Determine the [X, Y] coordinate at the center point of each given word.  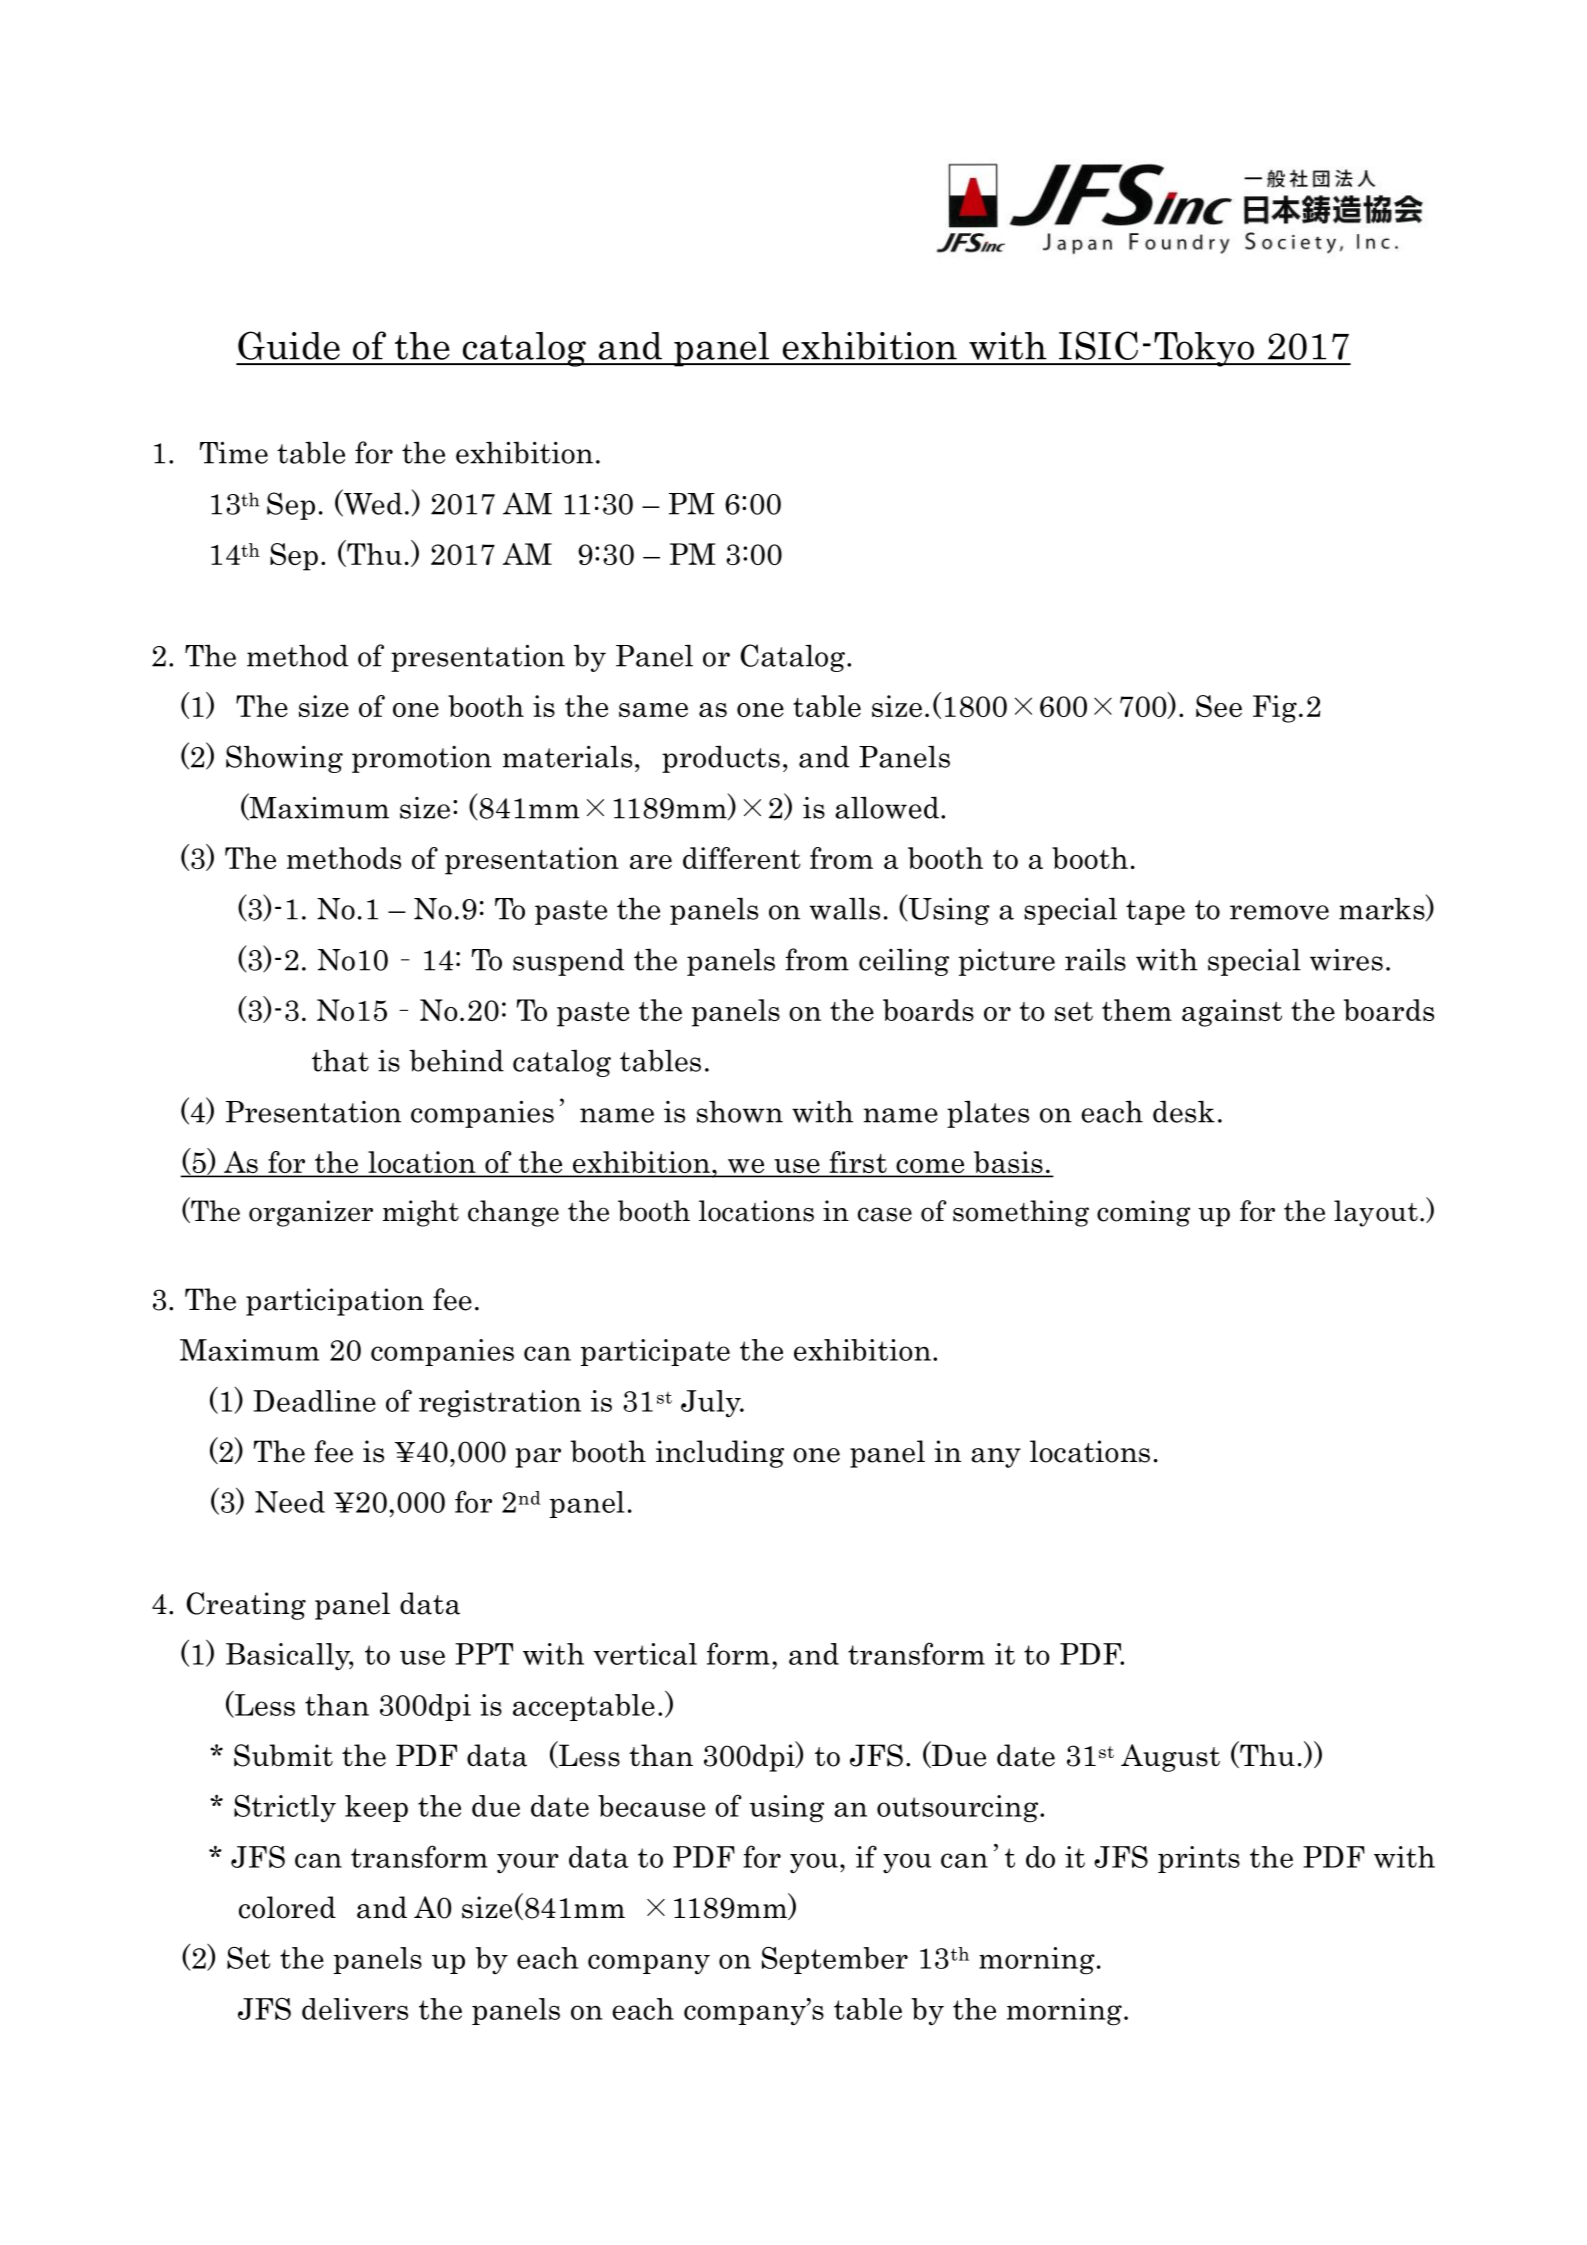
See [1219, 706]
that [340, 1060]
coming [1143, 1213]
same [653, 710]
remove [1279, 912]
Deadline [314, 1401]
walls [845, 908]
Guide [289, 345]
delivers [355, 2009]
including [720, 1454]
